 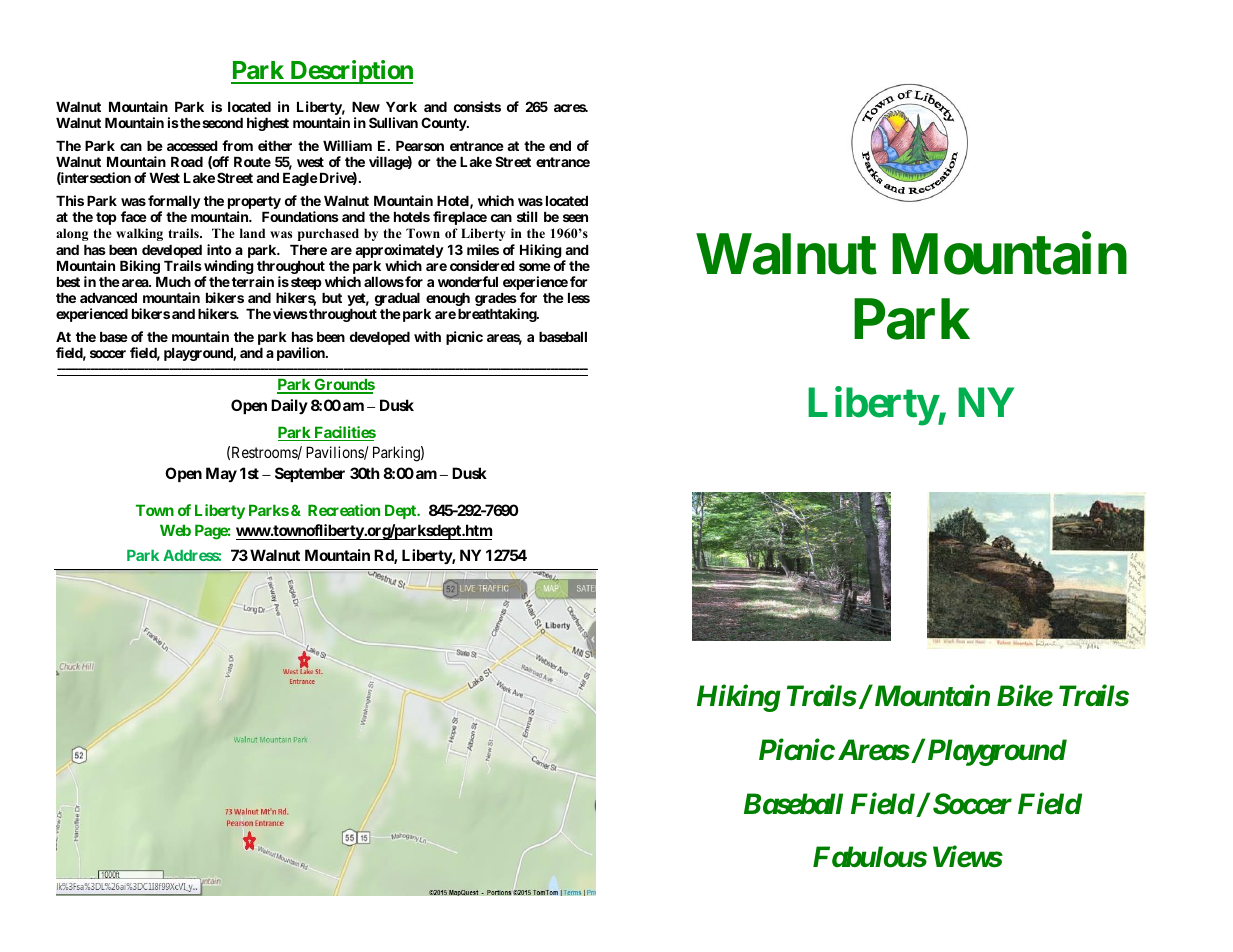 What do you see at coordinates (108, 298) in the page?
I see `advanced` at bounding box center [108, 298].
